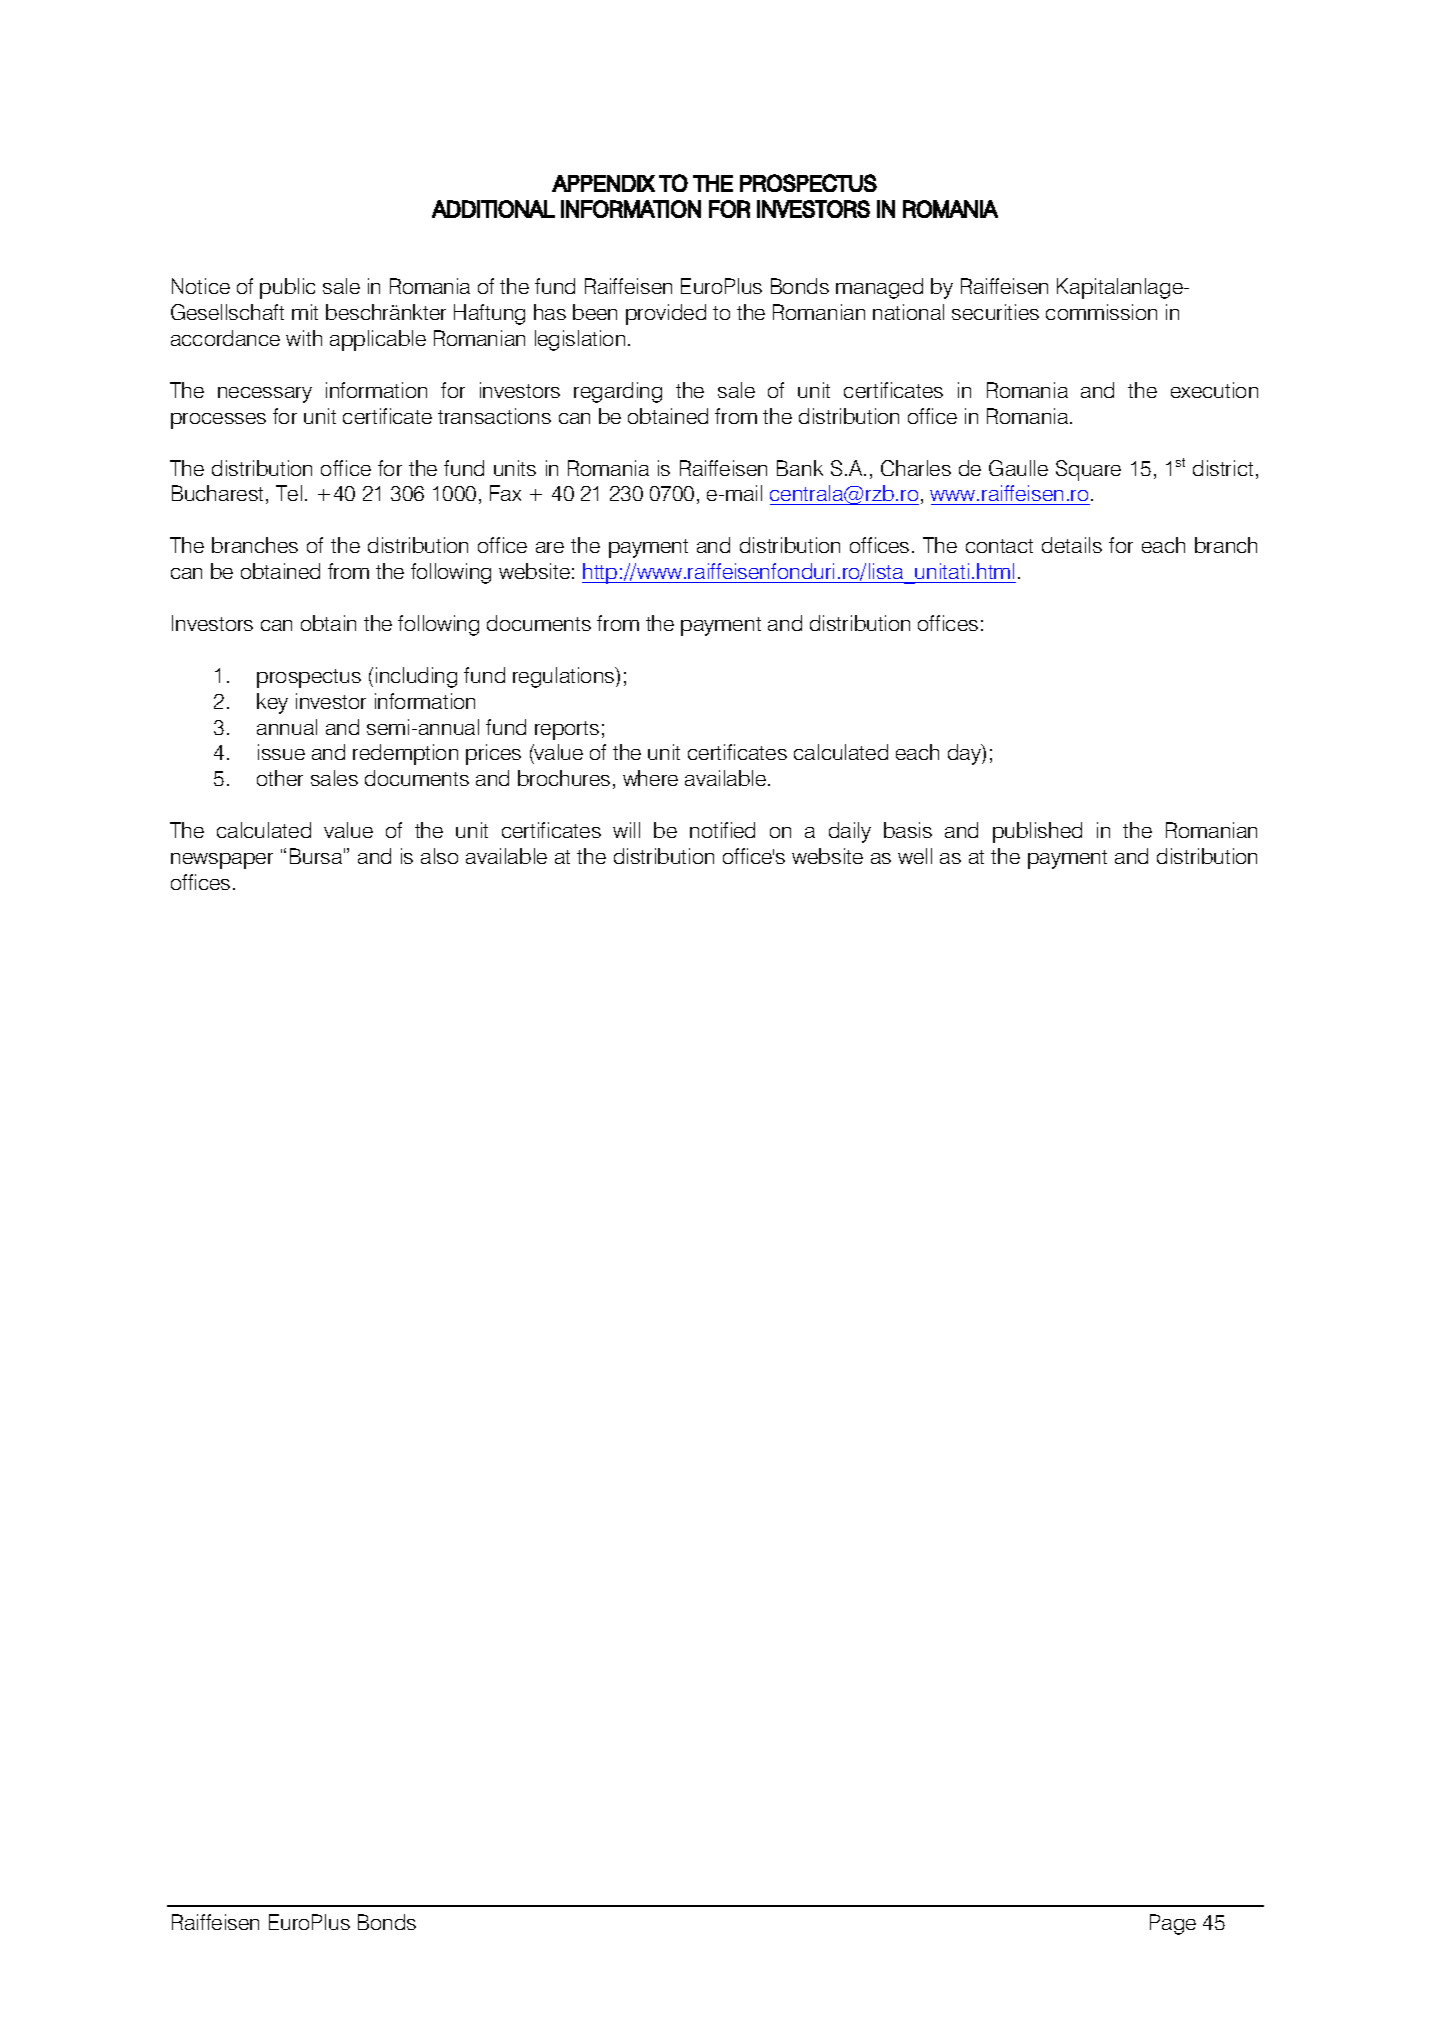  I want to click on newspaper, so click(222, 861).
